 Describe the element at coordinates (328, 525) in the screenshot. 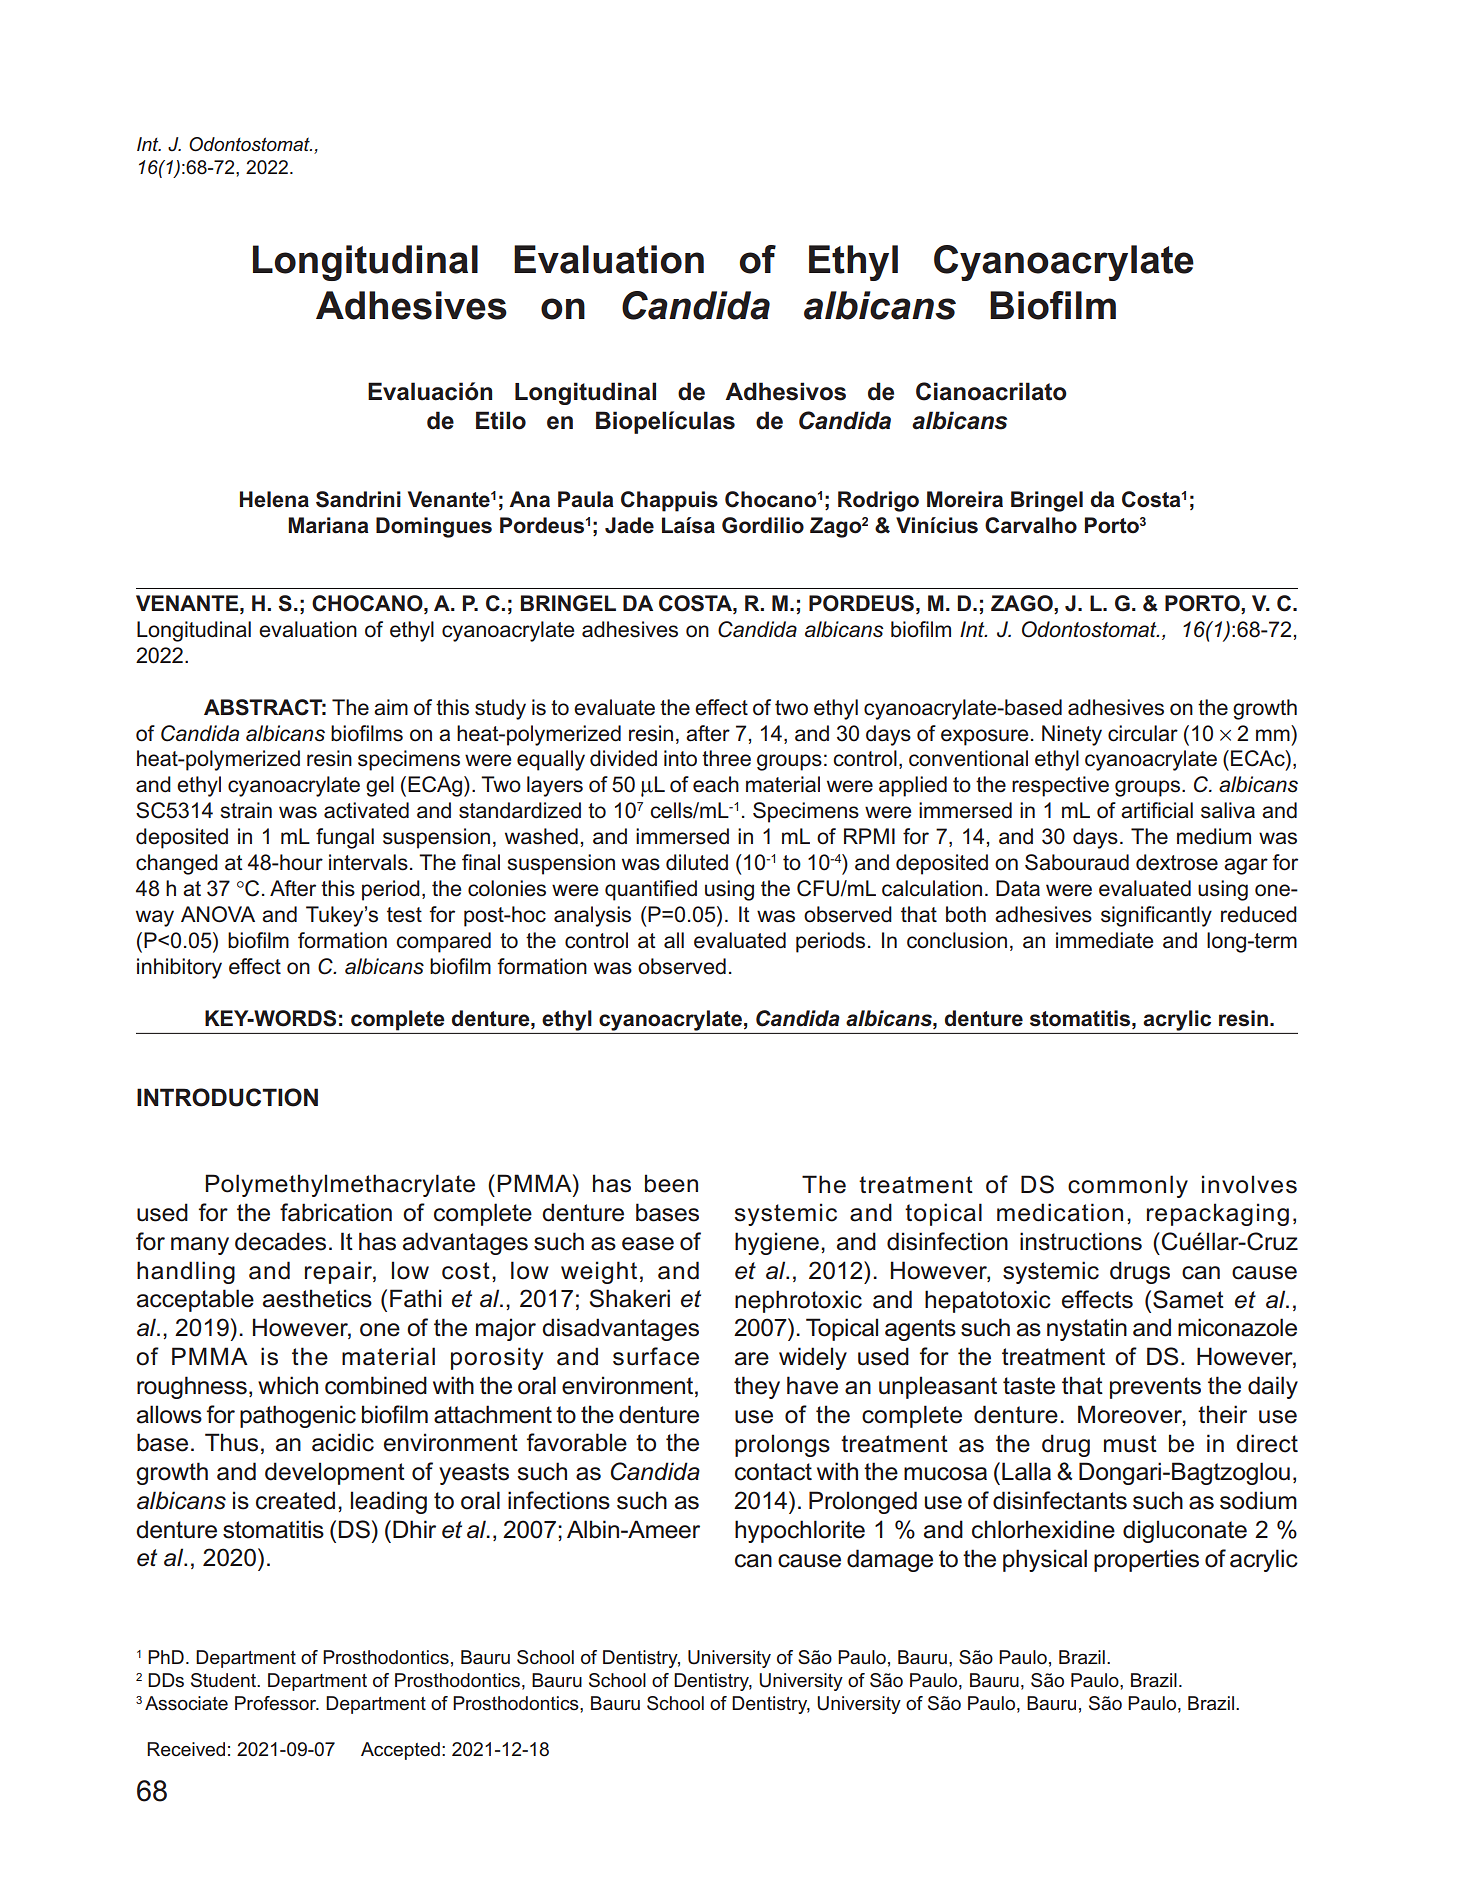

I see `Mariana` at that location.
